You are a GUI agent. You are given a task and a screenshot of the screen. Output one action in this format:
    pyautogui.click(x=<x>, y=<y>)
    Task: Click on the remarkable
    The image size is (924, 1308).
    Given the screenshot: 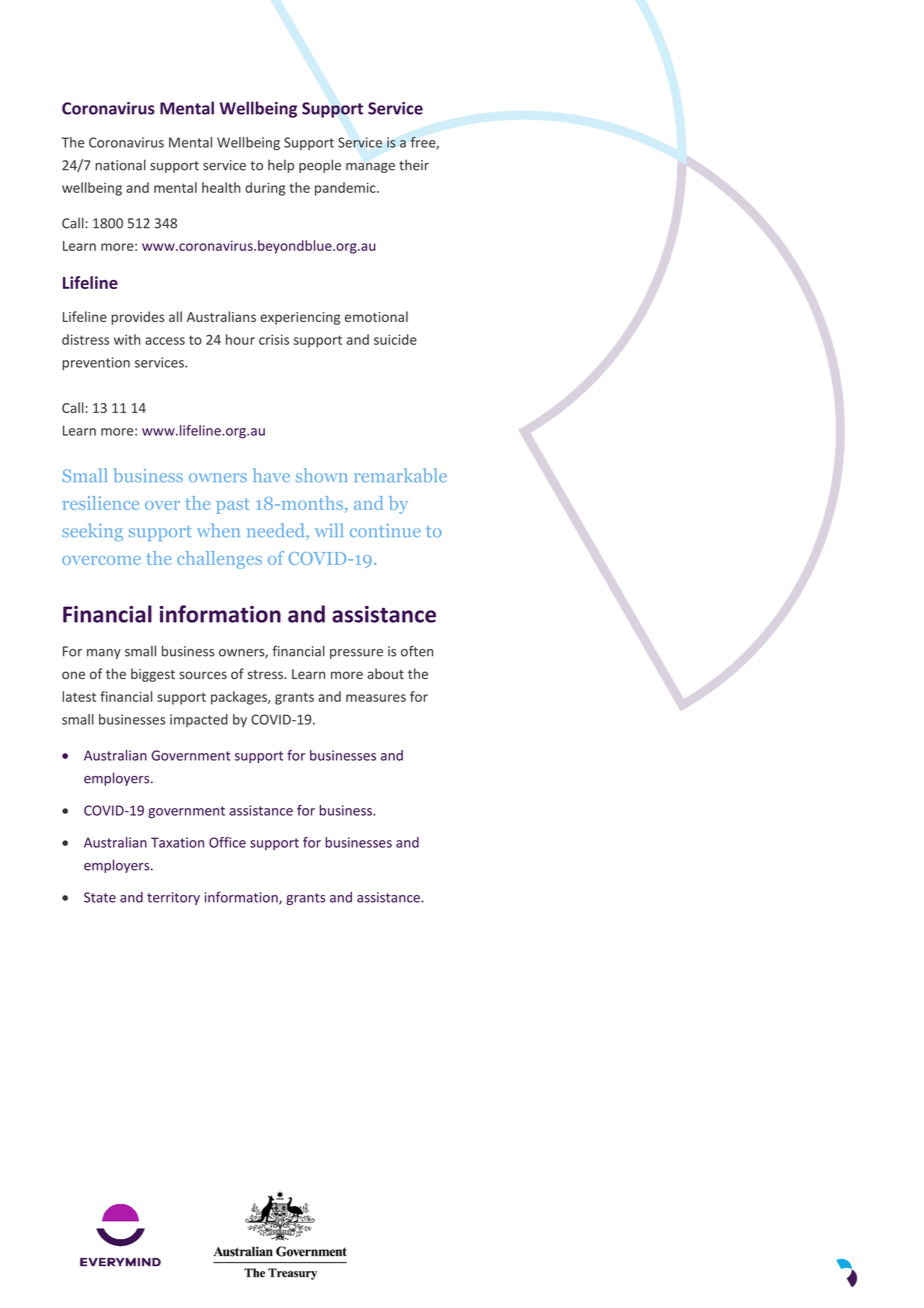 What is the action you would take?
    pyautogui.click(x=400, y=475)
